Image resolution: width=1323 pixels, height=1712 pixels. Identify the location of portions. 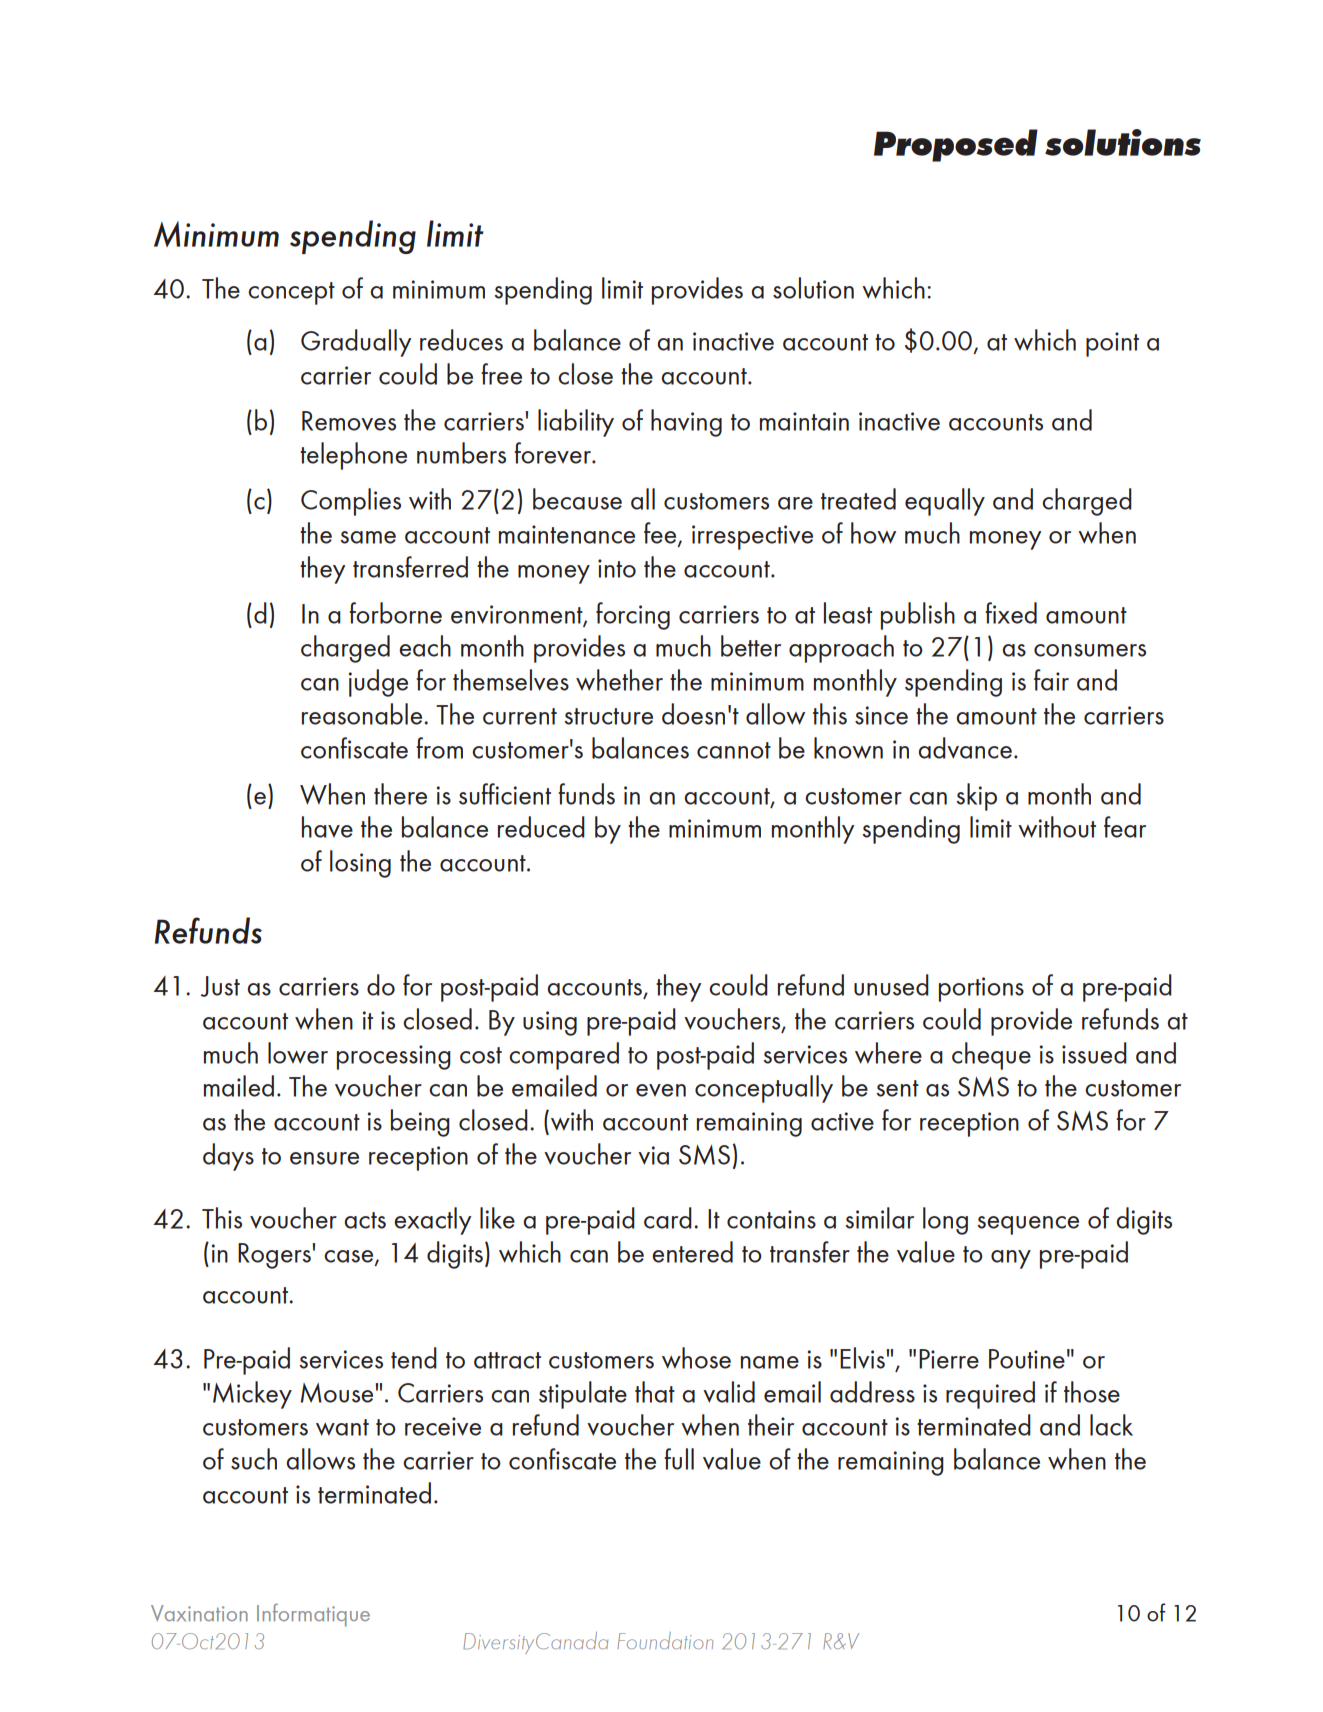
(981, 989).
